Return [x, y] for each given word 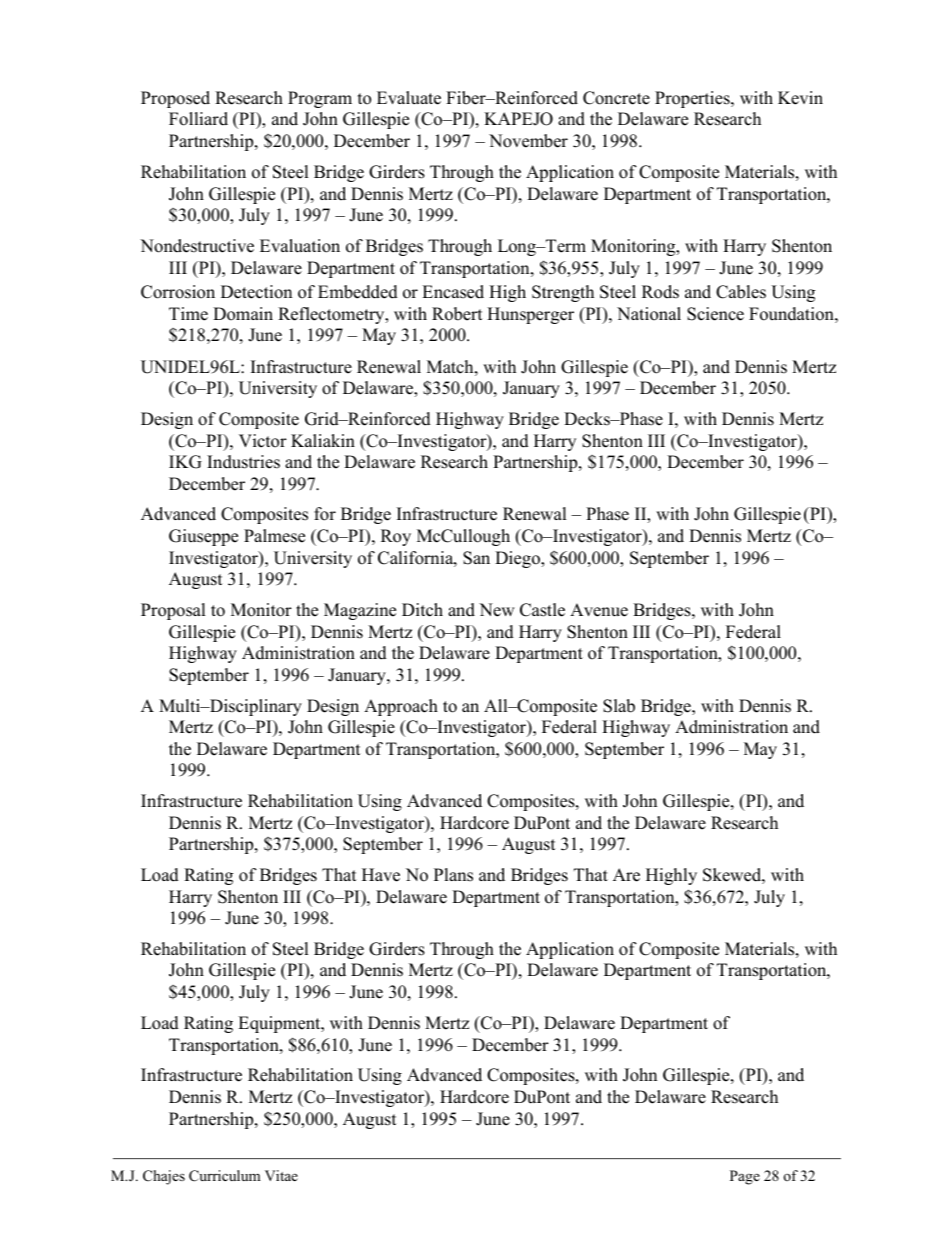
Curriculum [225, 1176]
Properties [693, 99]
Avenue [599, 610]
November [528, 141]
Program [320, 99]
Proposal [173, 611]
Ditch [422, 610]
